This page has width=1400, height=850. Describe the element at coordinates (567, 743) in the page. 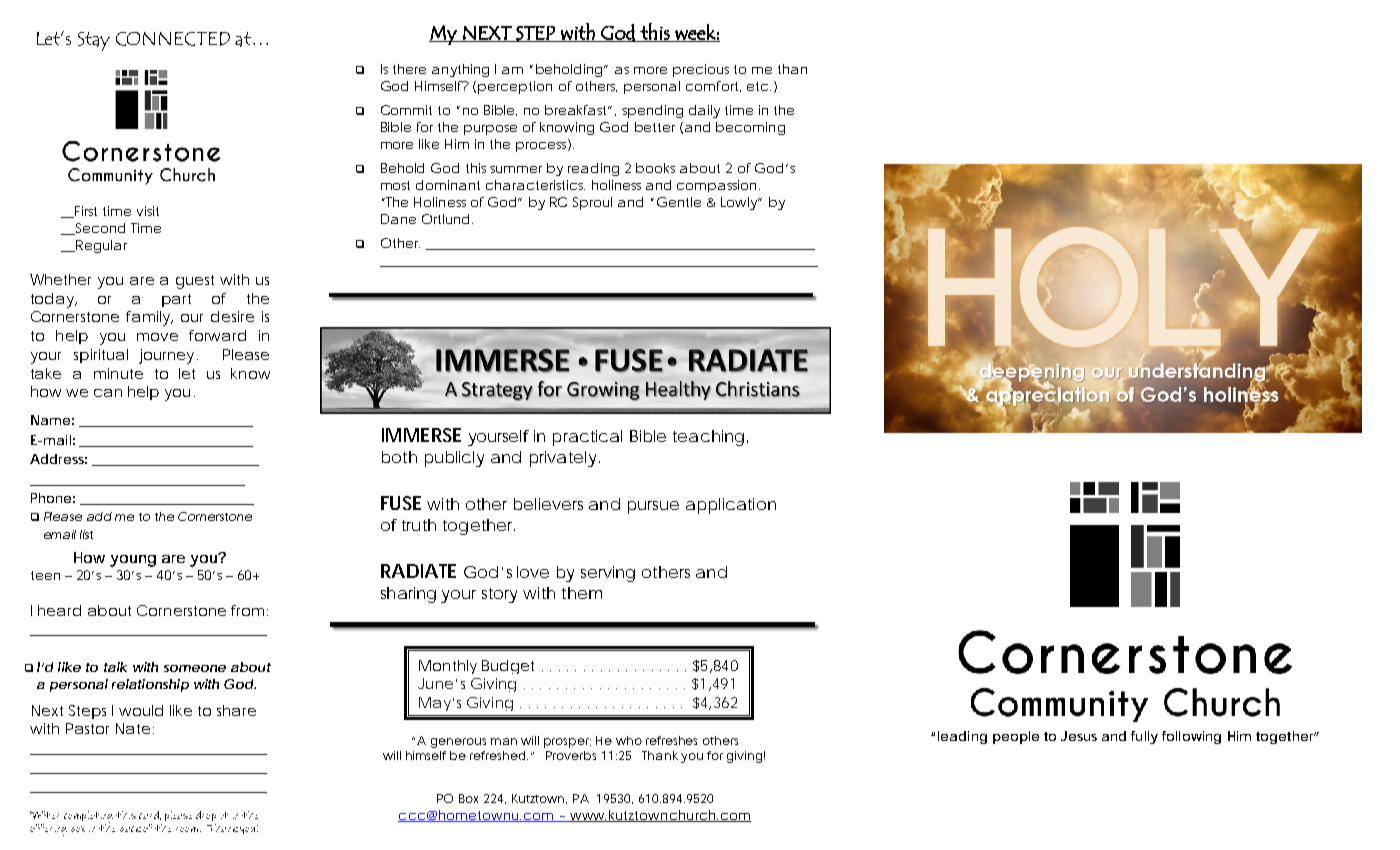

I see `prosper` at that location.
